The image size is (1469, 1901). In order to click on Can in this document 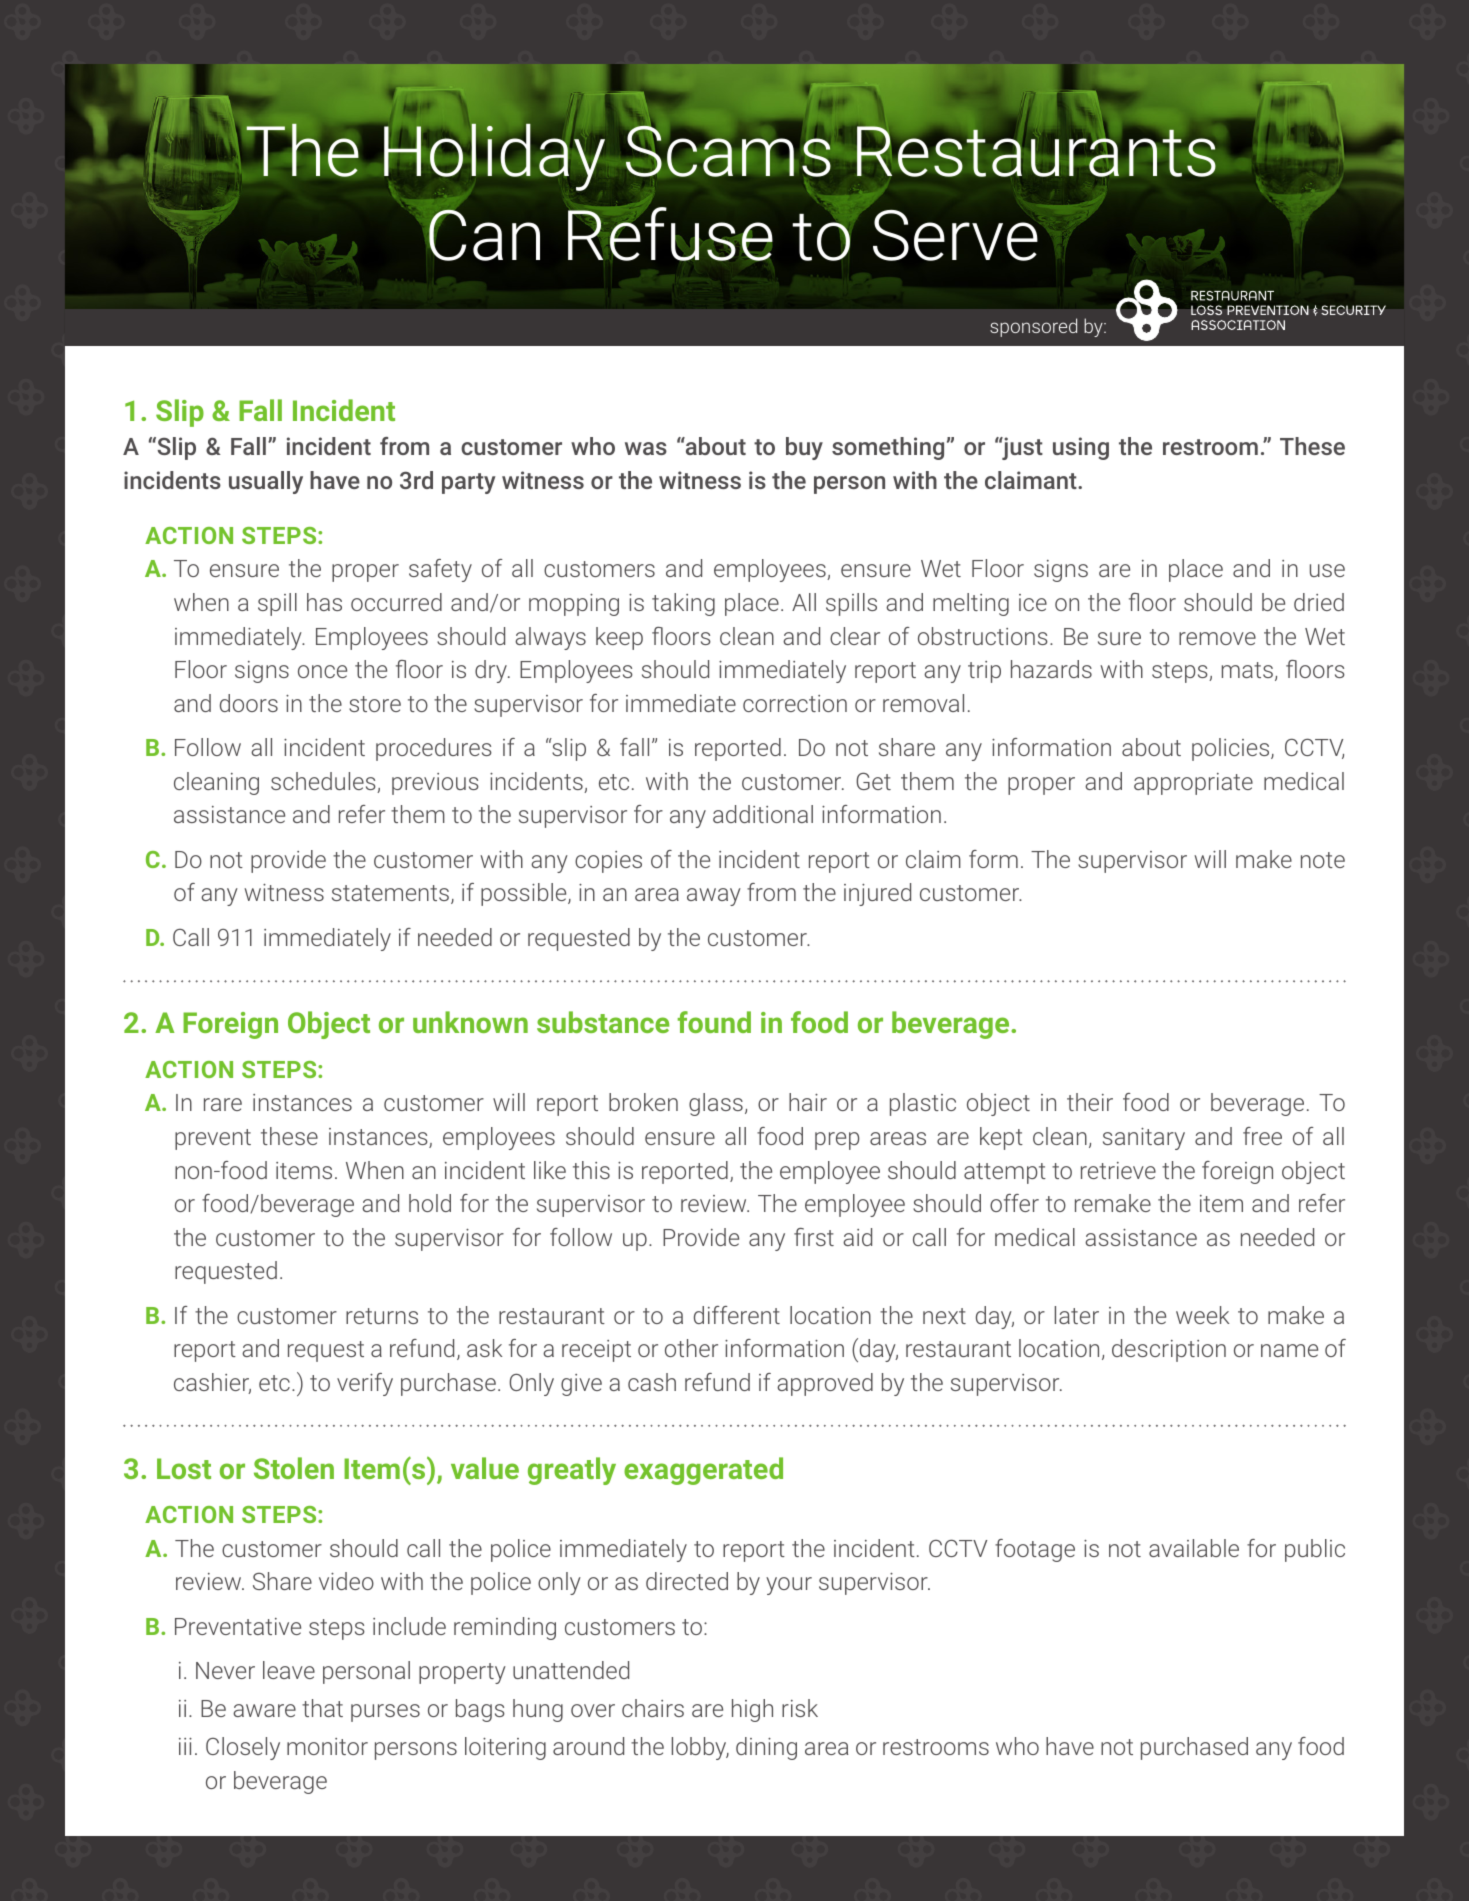, I will do `click(483, 234)`.
